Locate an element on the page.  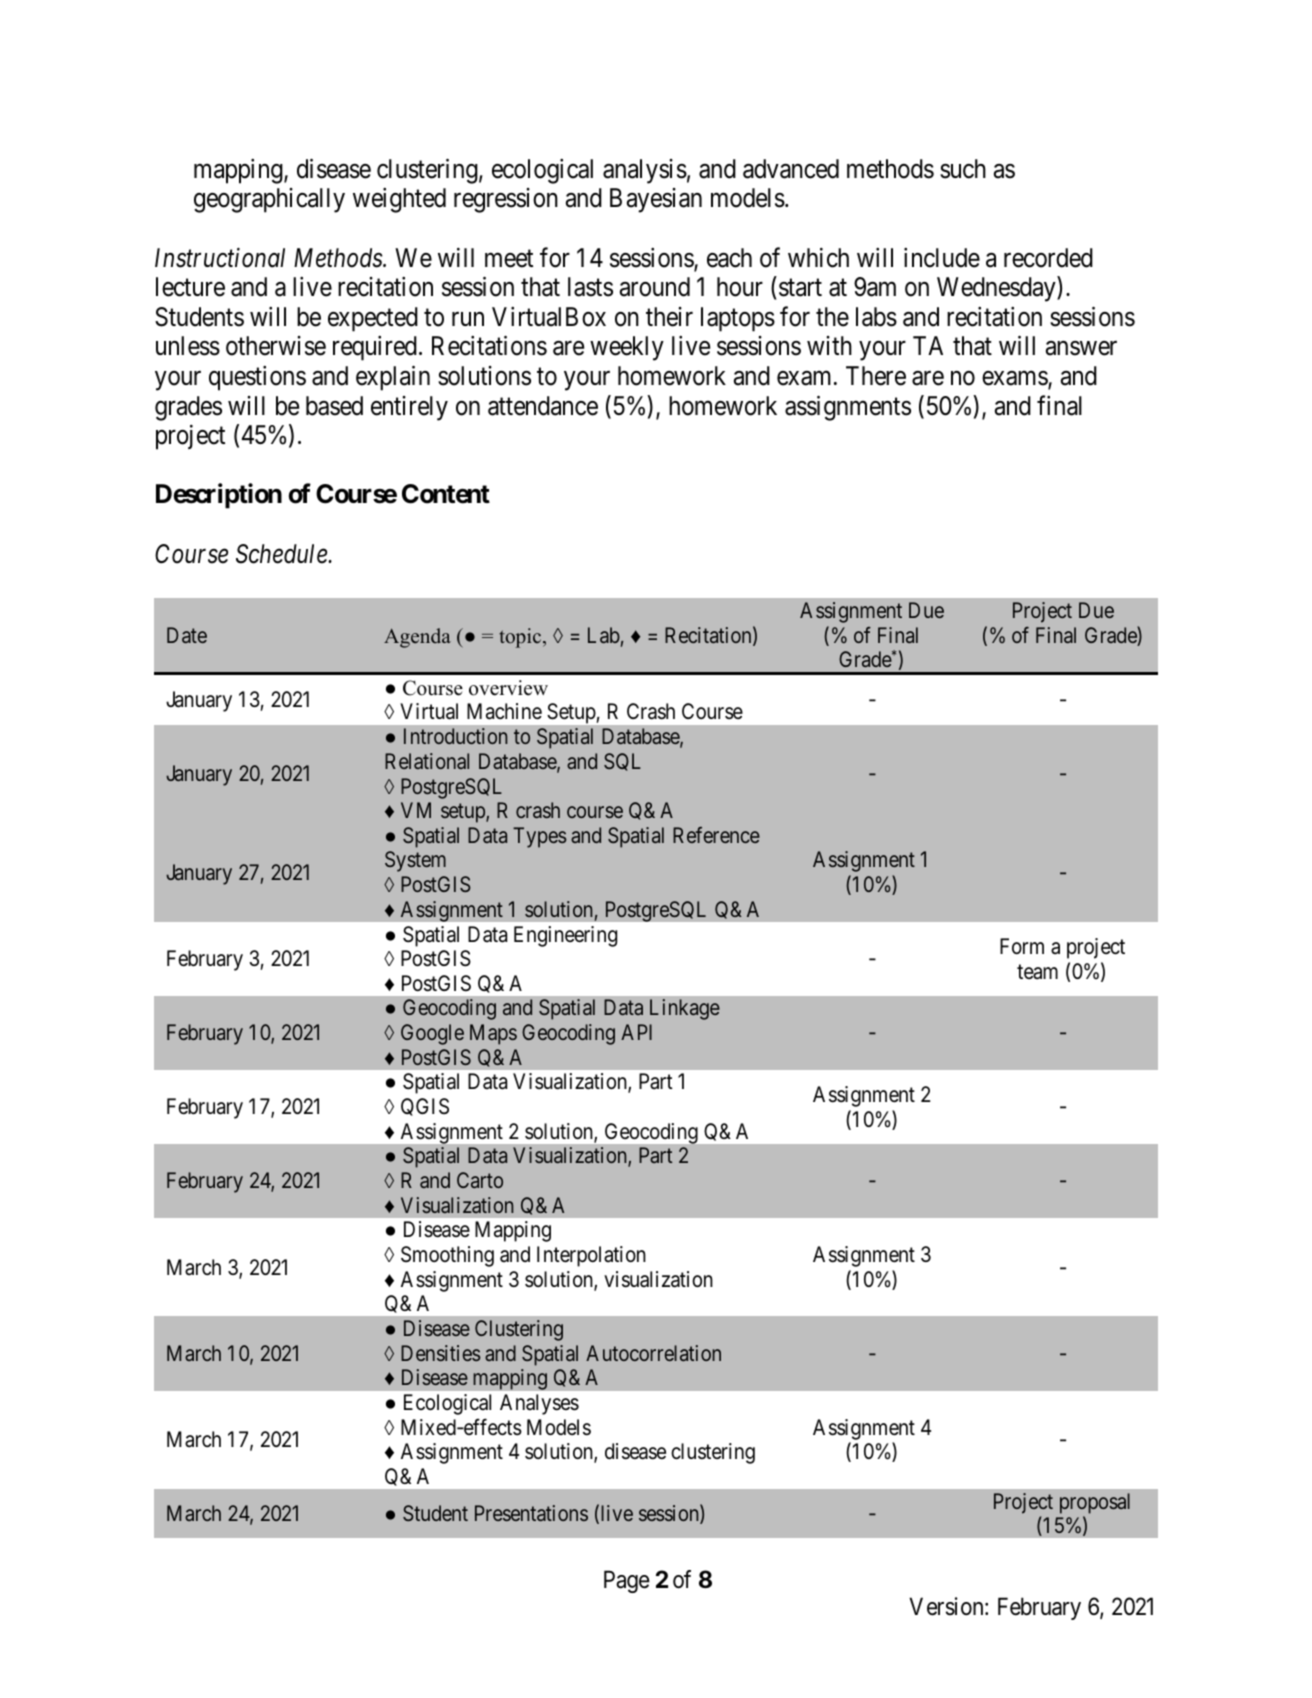
geographically is located at coordinates (269, 200).
